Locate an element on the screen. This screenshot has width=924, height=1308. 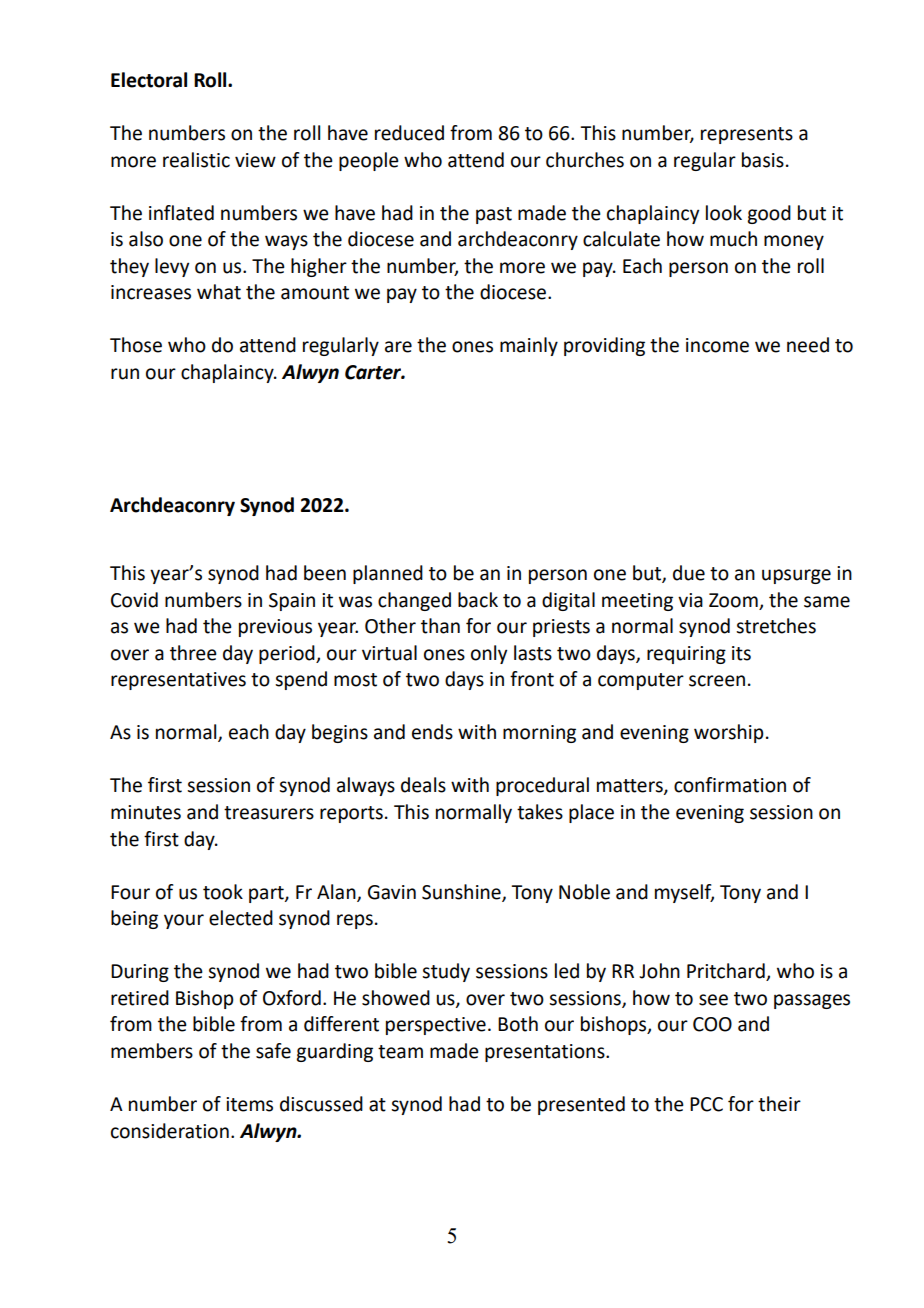
items is located at coordinates (249, 1104).
